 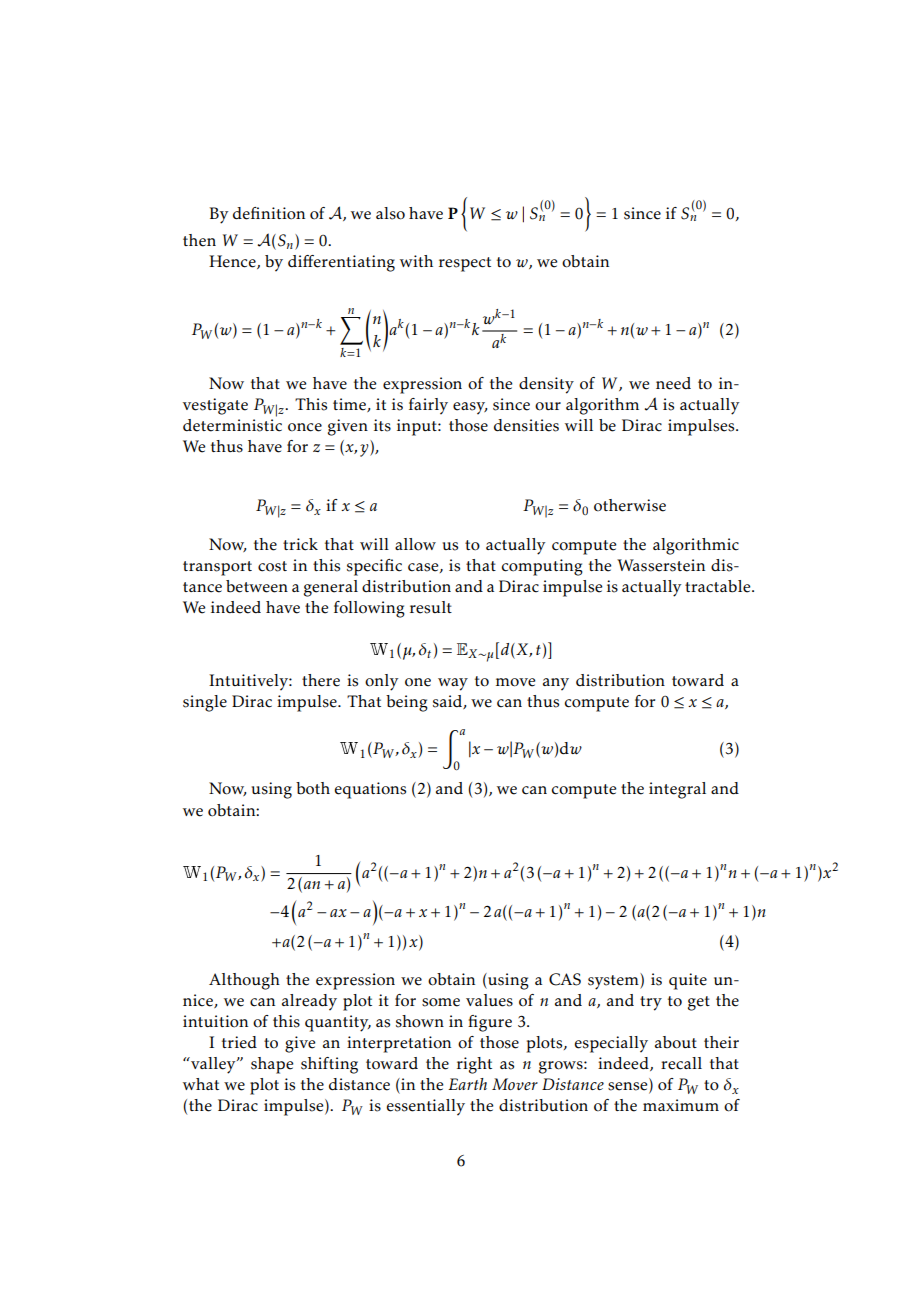 What do you see at coordinates (681, 1063) in the image?
I see `recall` at bounding box center [681, 1063].
